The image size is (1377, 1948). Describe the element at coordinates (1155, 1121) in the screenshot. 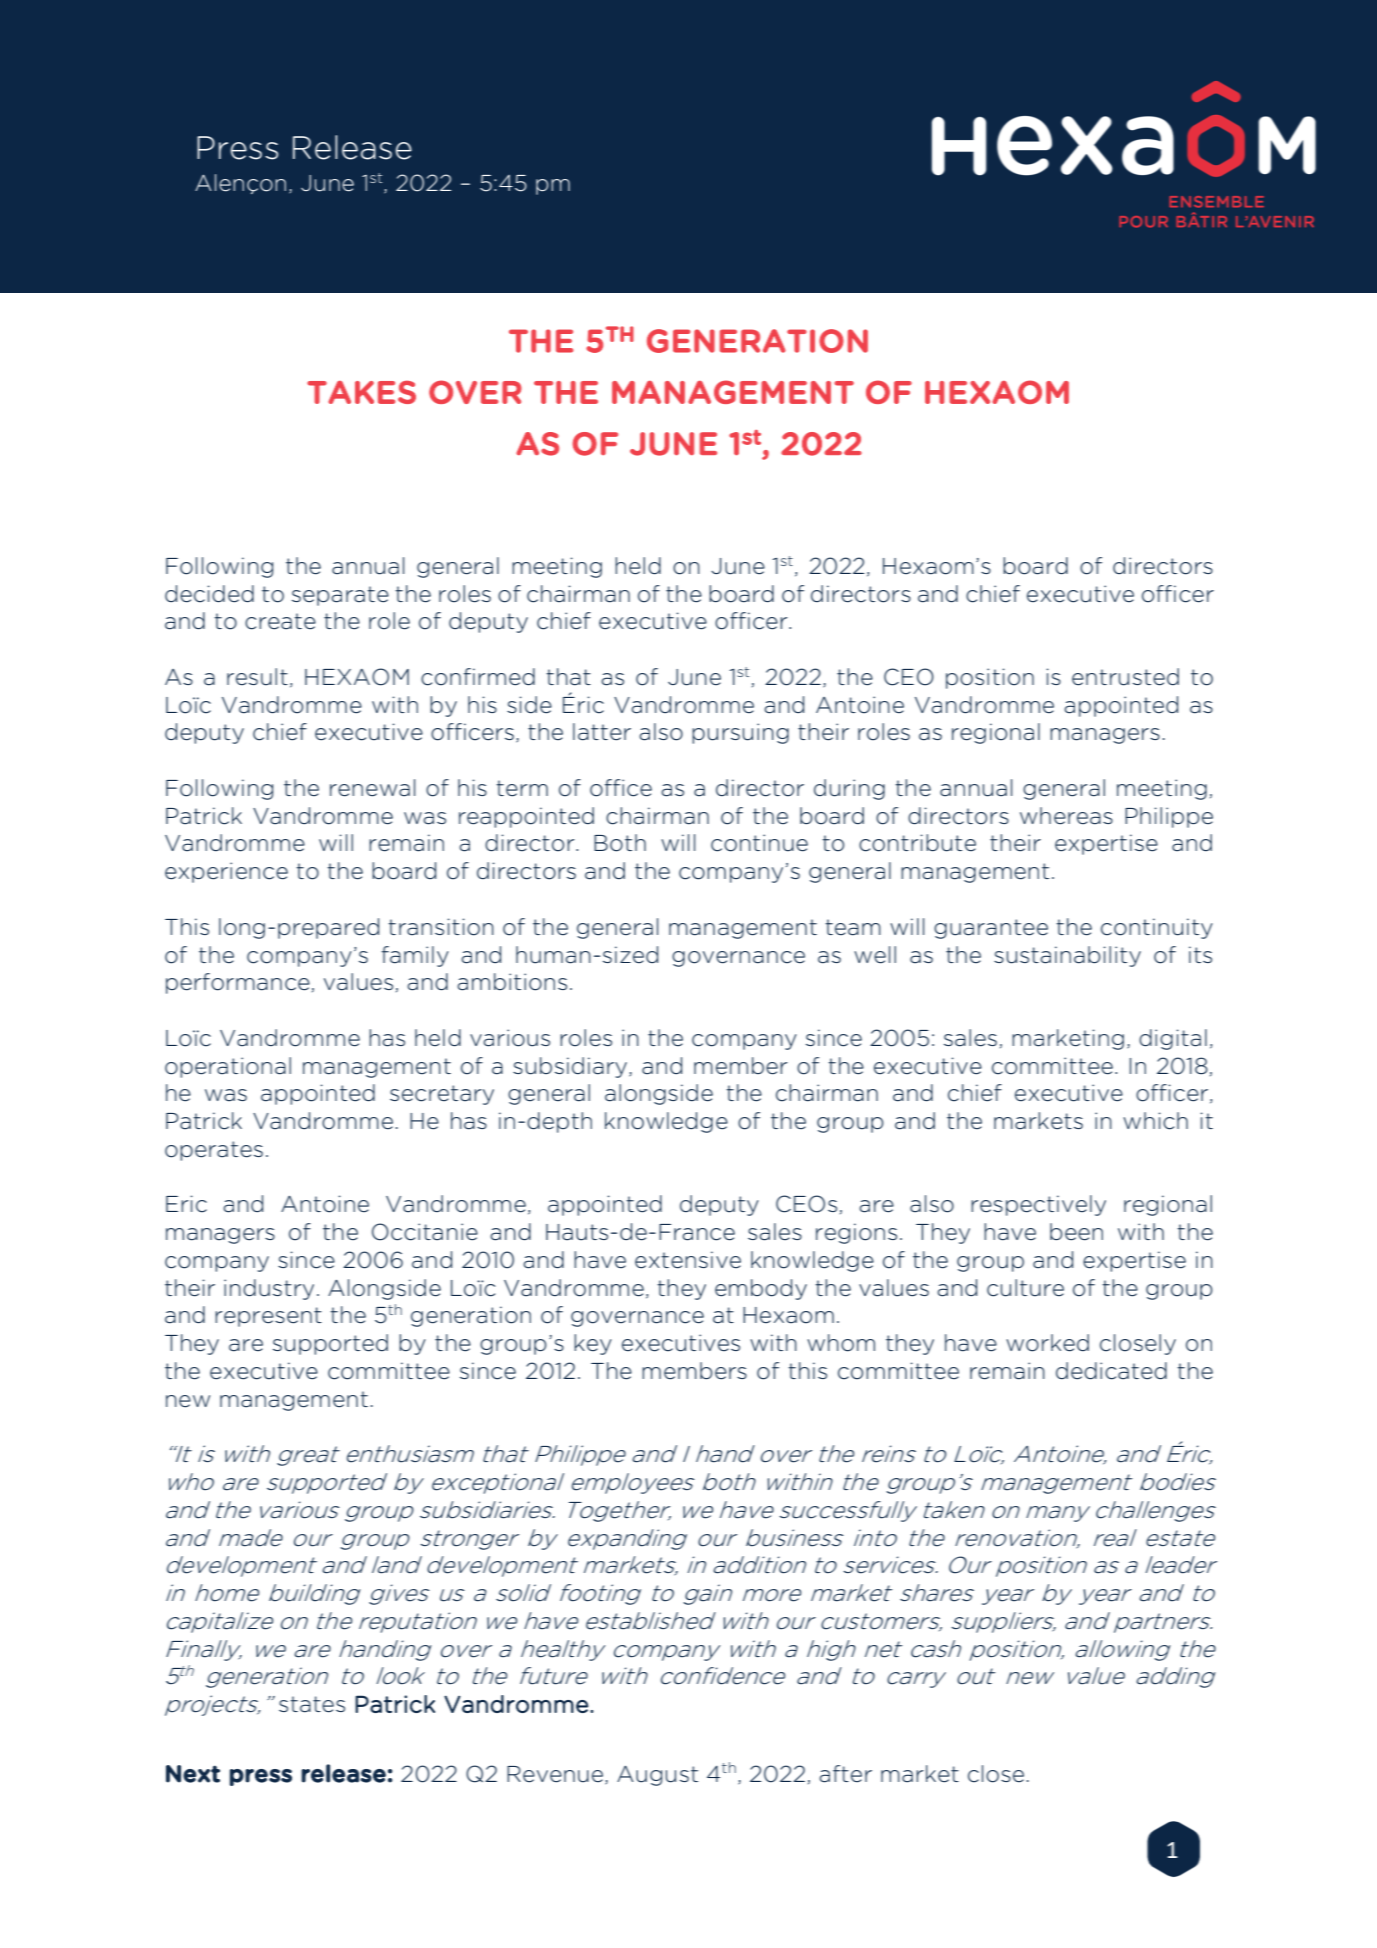

I see `which` at that location.
